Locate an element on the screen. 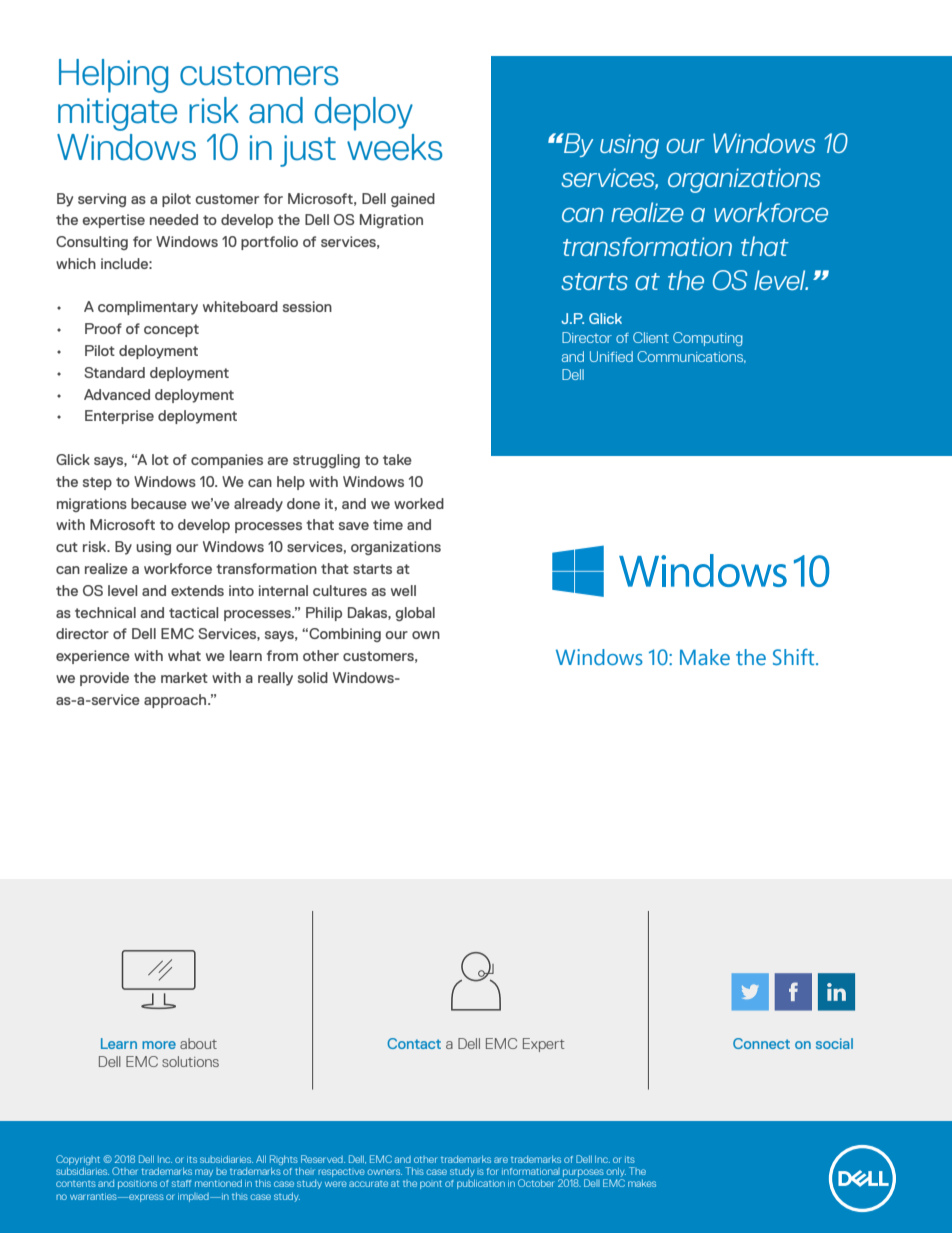  solid is located at coordinates (313, 677).
